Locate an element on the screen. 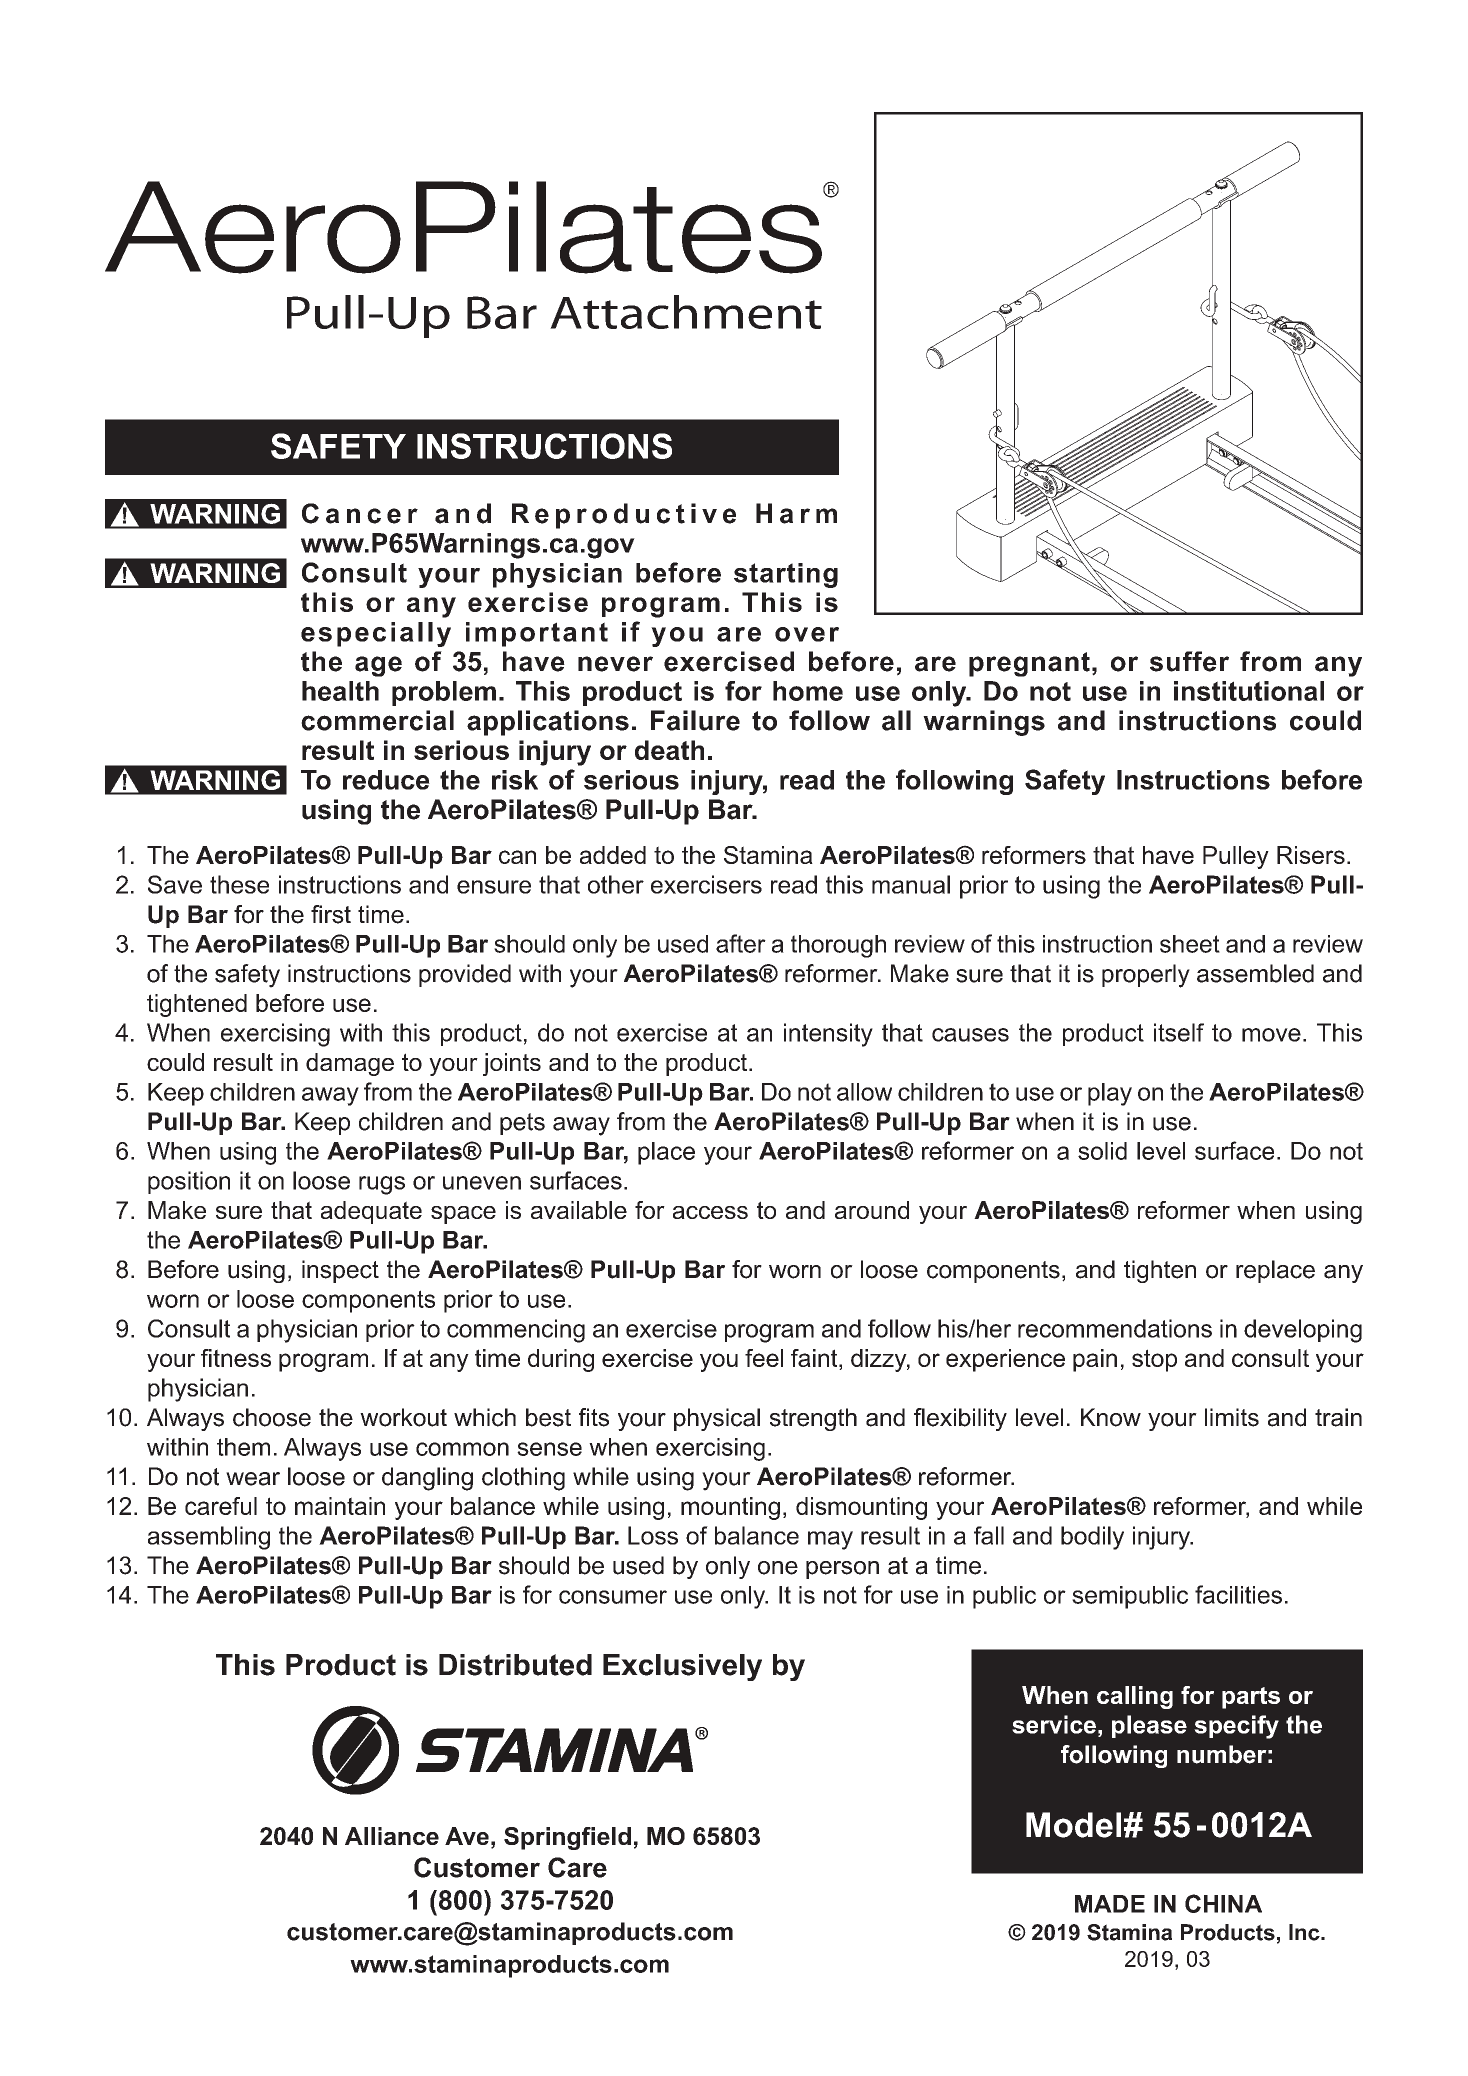 Image resolution: width=1468 pixels, height=2076 pixels. sheet is located at coordinates (1190, 944).
